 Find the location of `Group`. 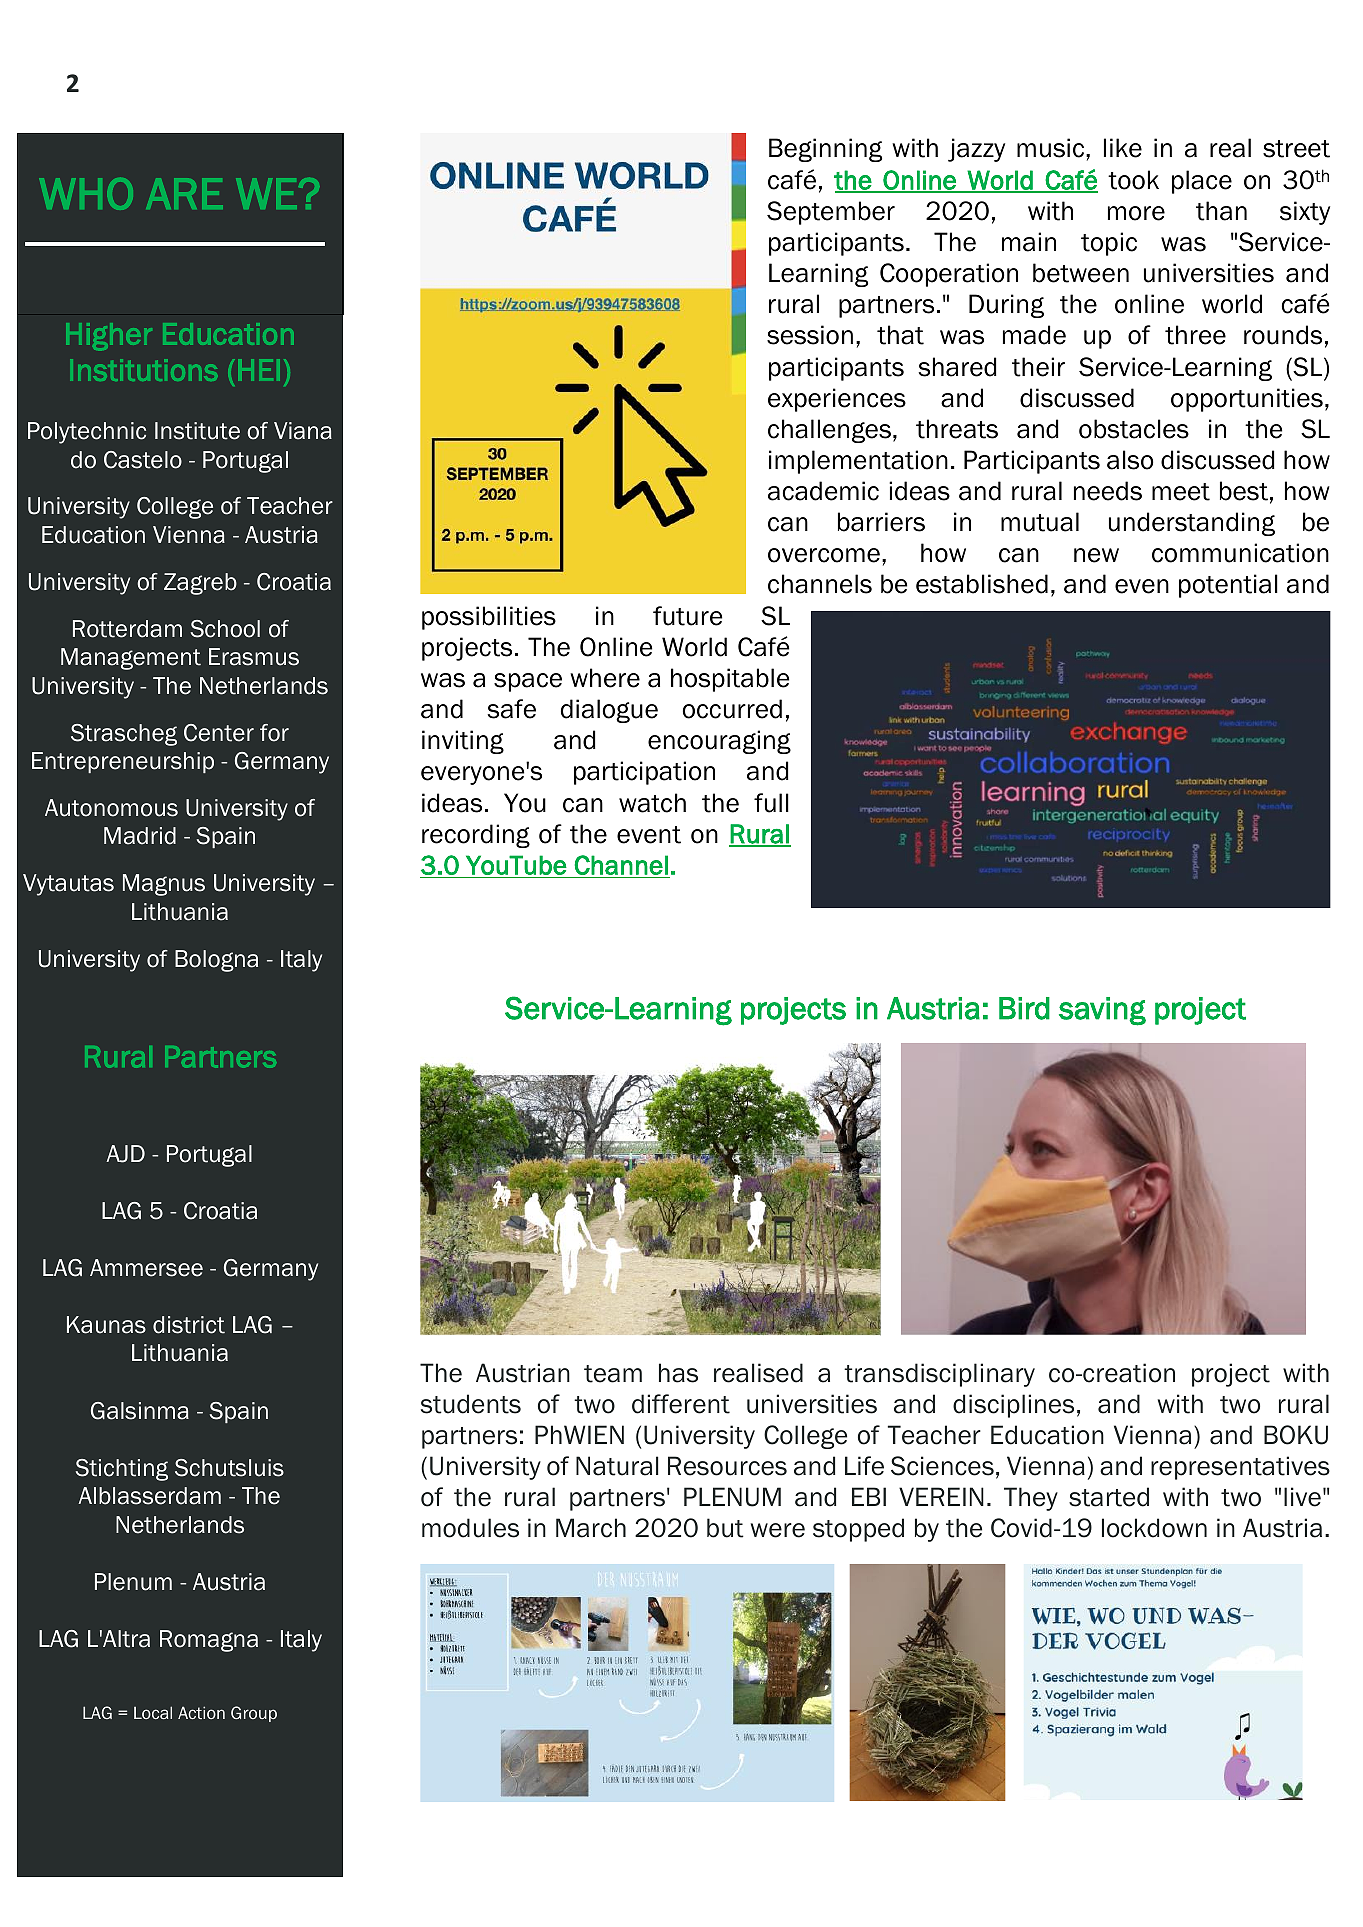

Group is located at coordinates (254, 1714).
